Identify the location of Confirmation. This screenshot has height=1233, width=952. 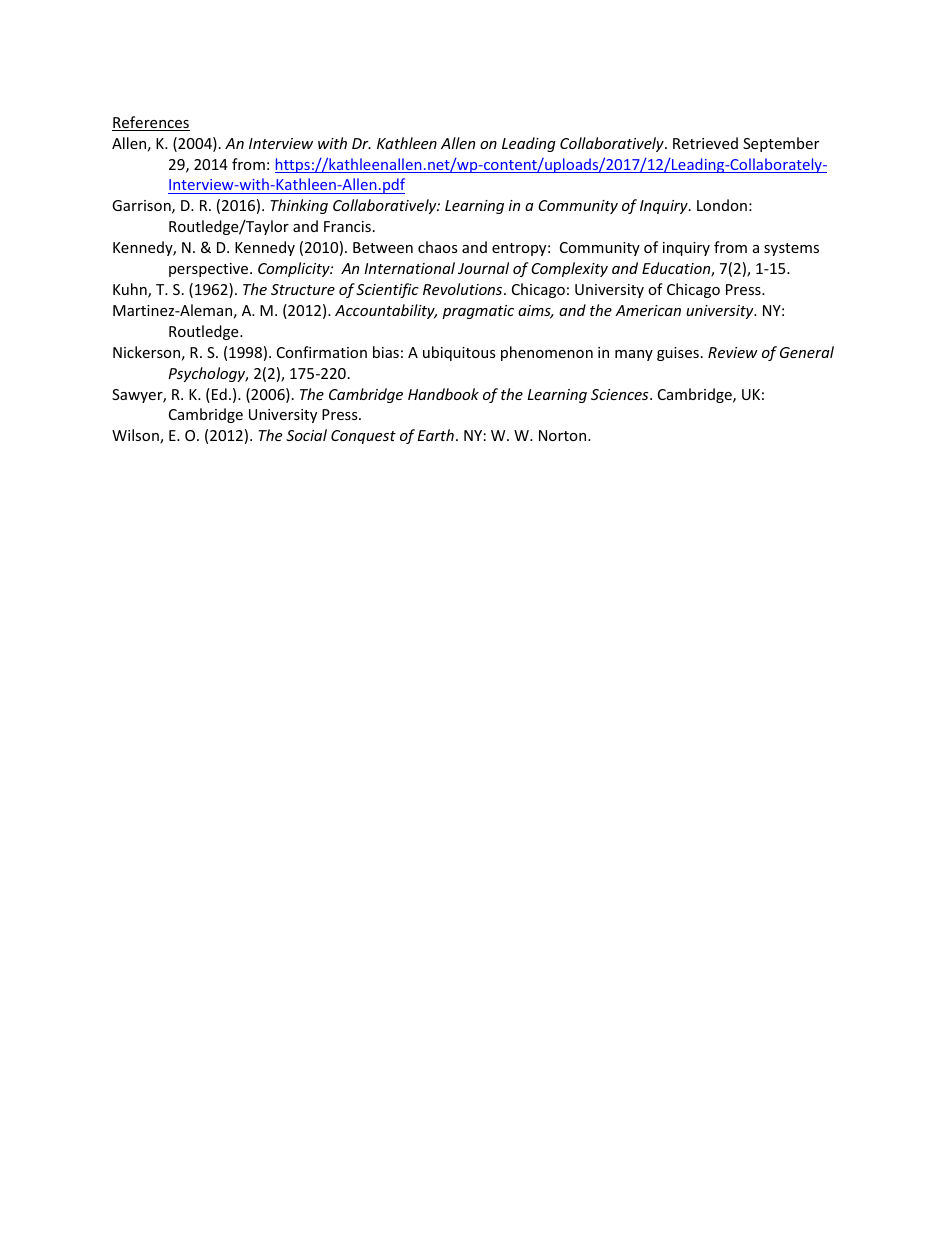
(322, 352).
